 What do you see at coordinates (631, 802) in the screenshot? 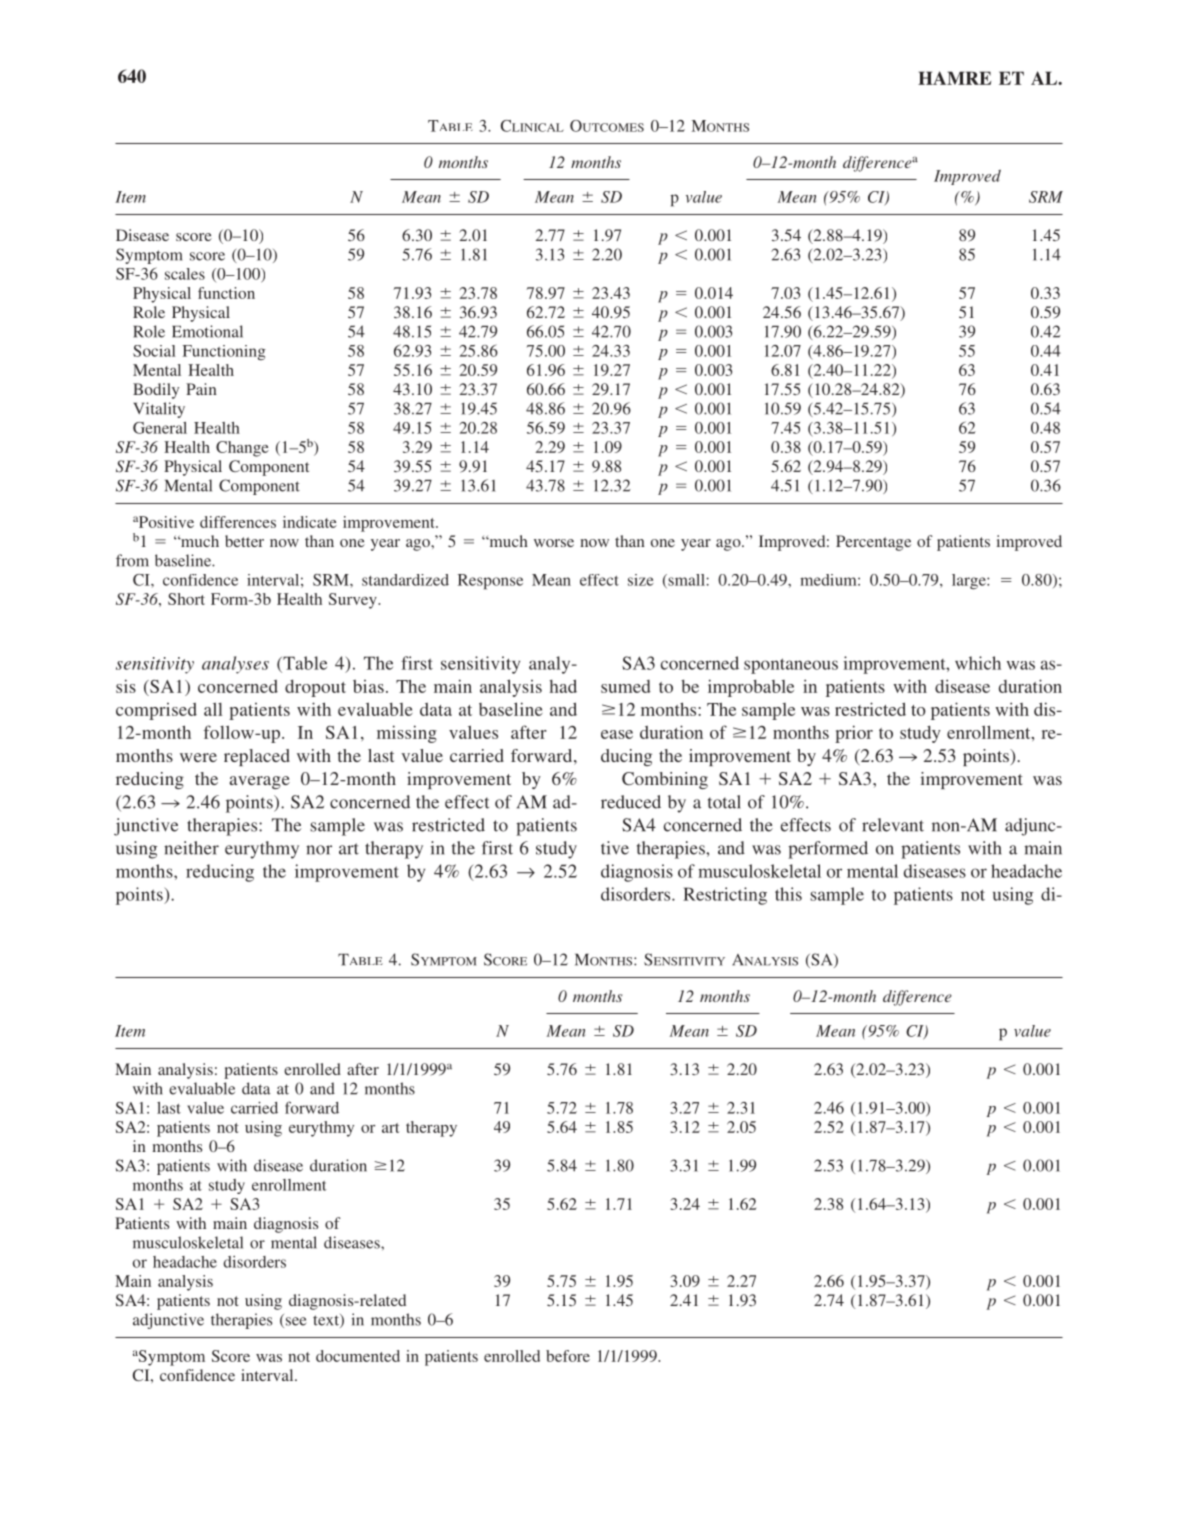
I see `reduced` at bounding box center [631, 802].
